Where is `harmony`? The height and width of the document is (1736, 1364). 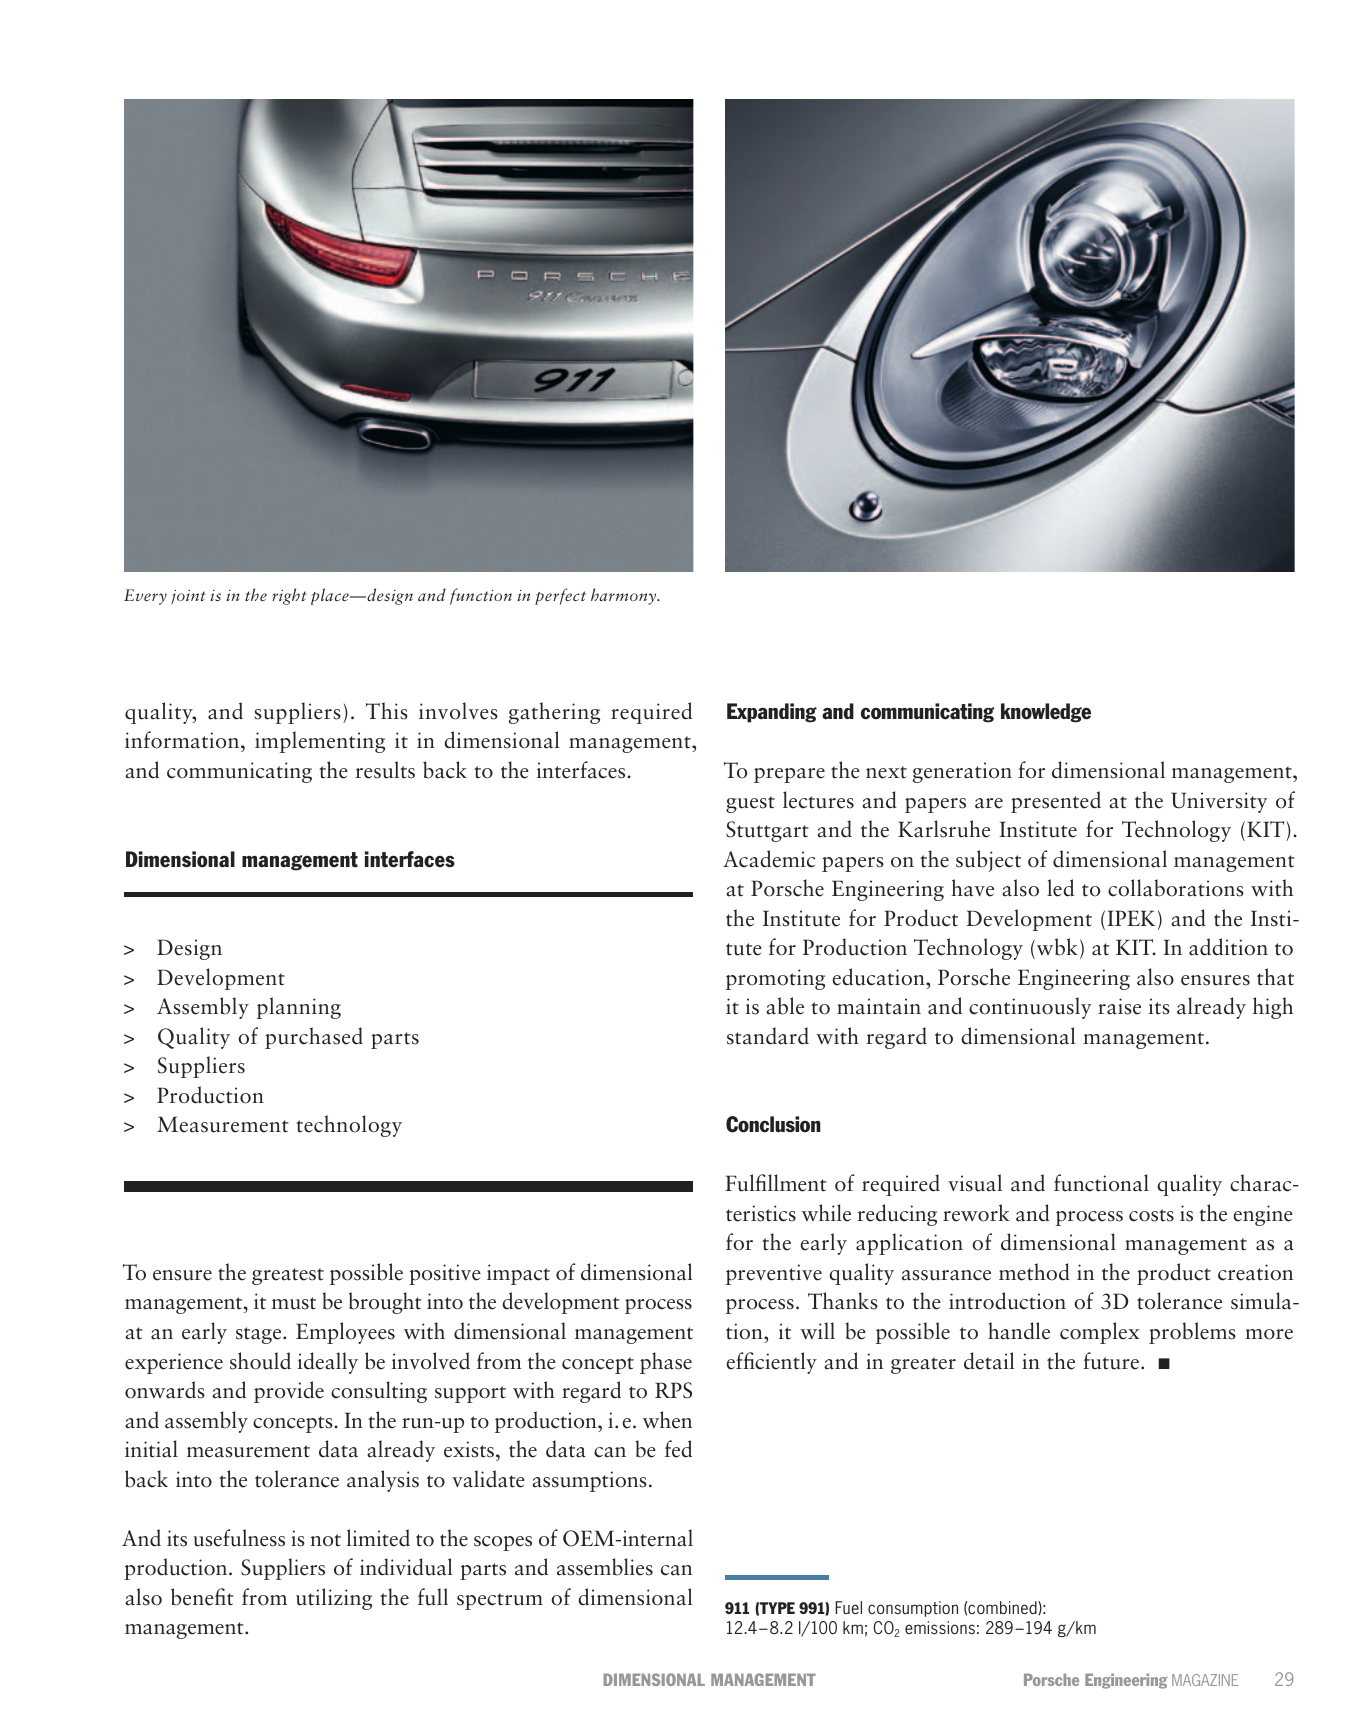 harmony is located at coordinates (625, 596).
